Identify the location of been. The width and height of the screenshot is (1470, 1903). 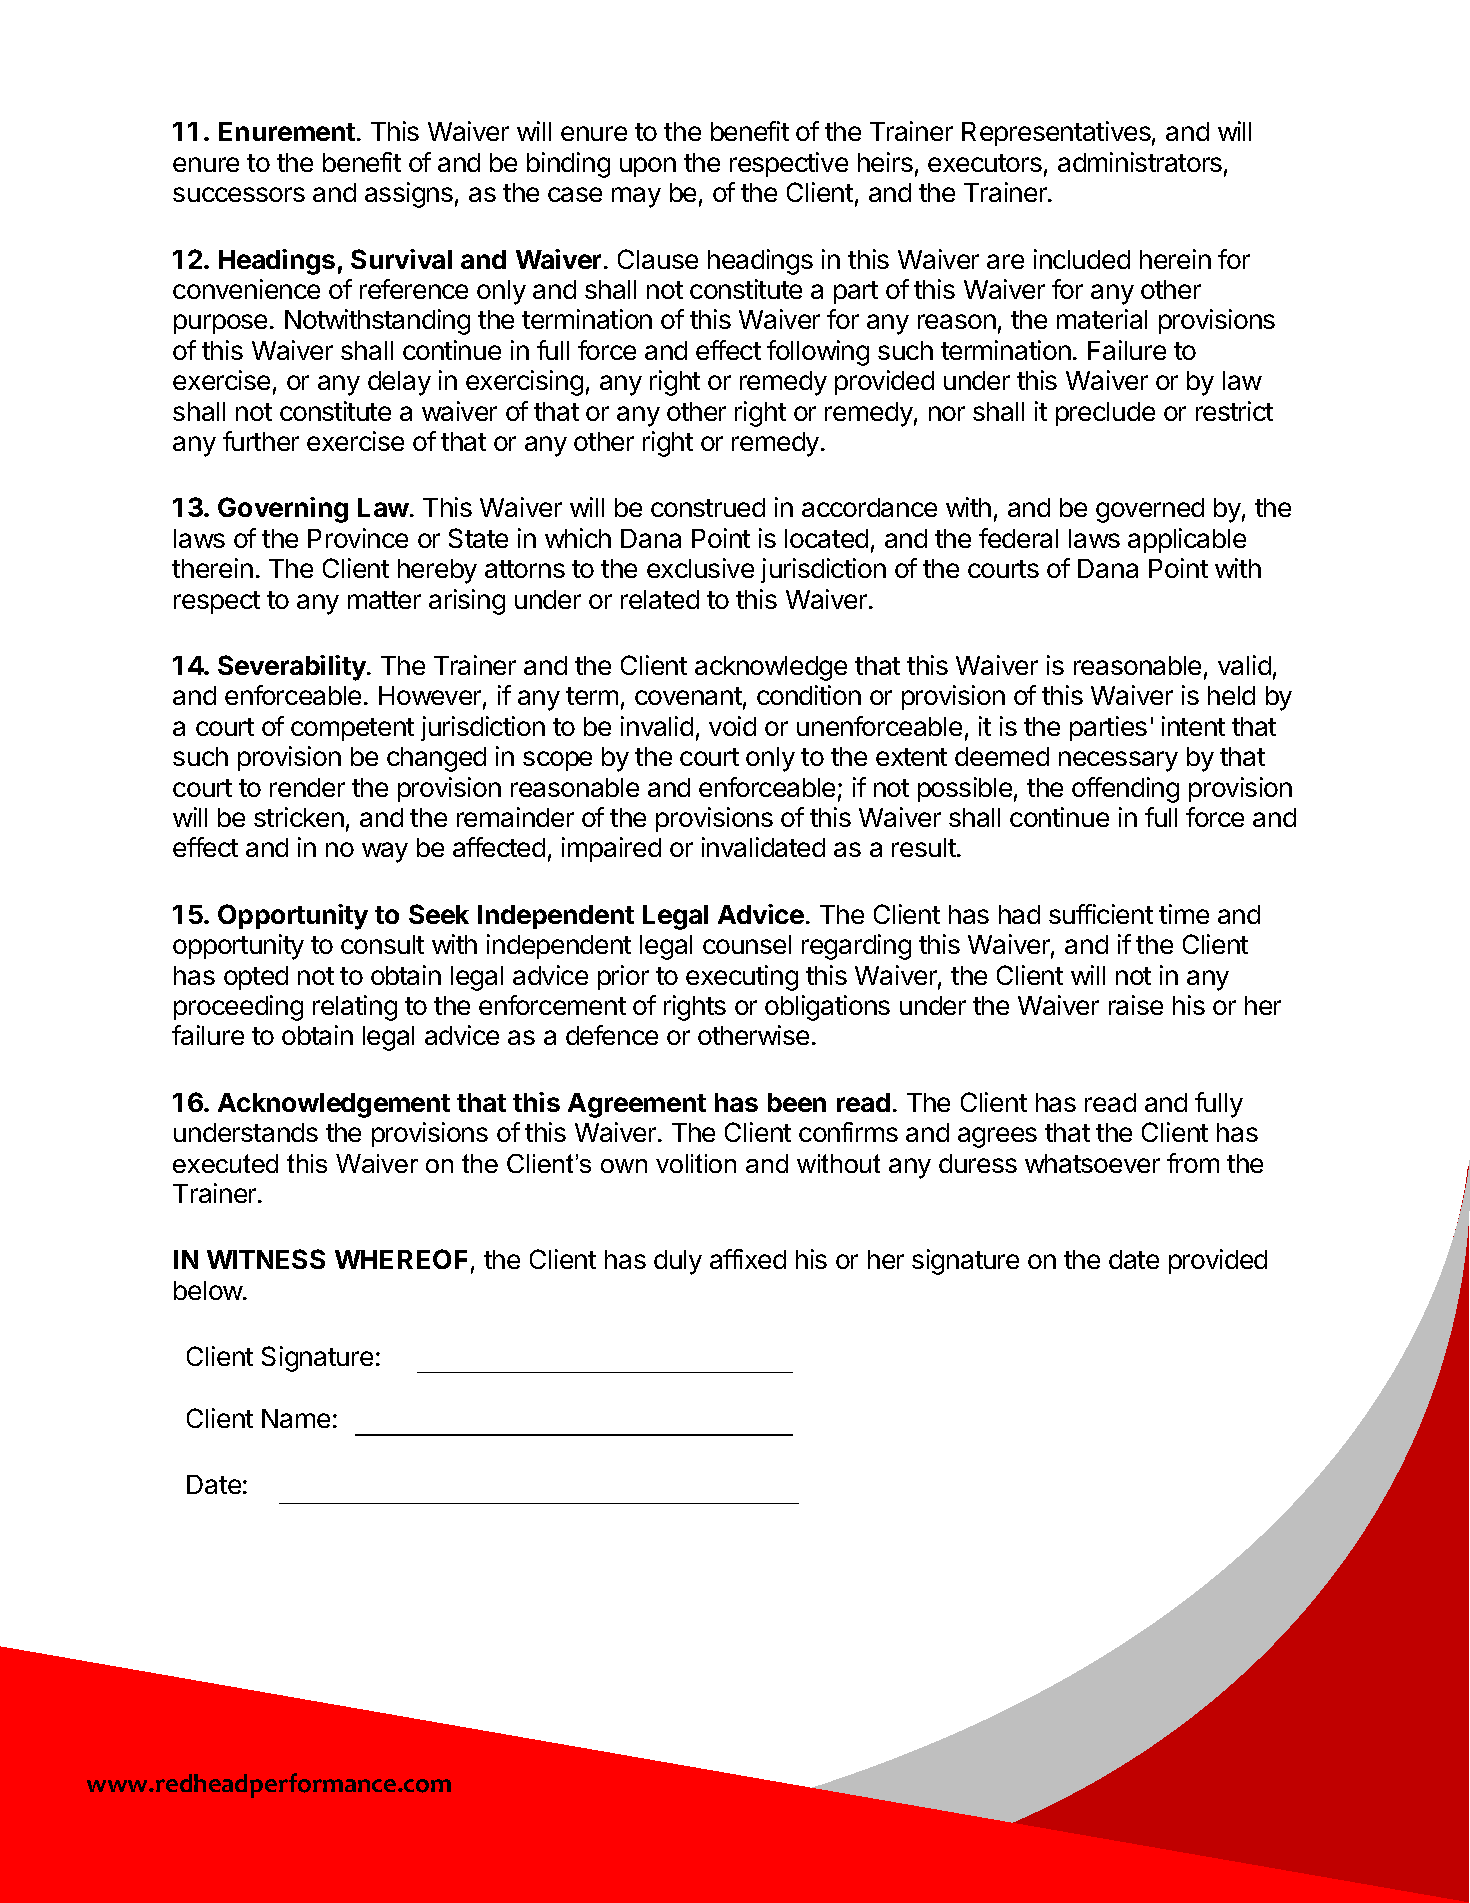
(797, 1102).
